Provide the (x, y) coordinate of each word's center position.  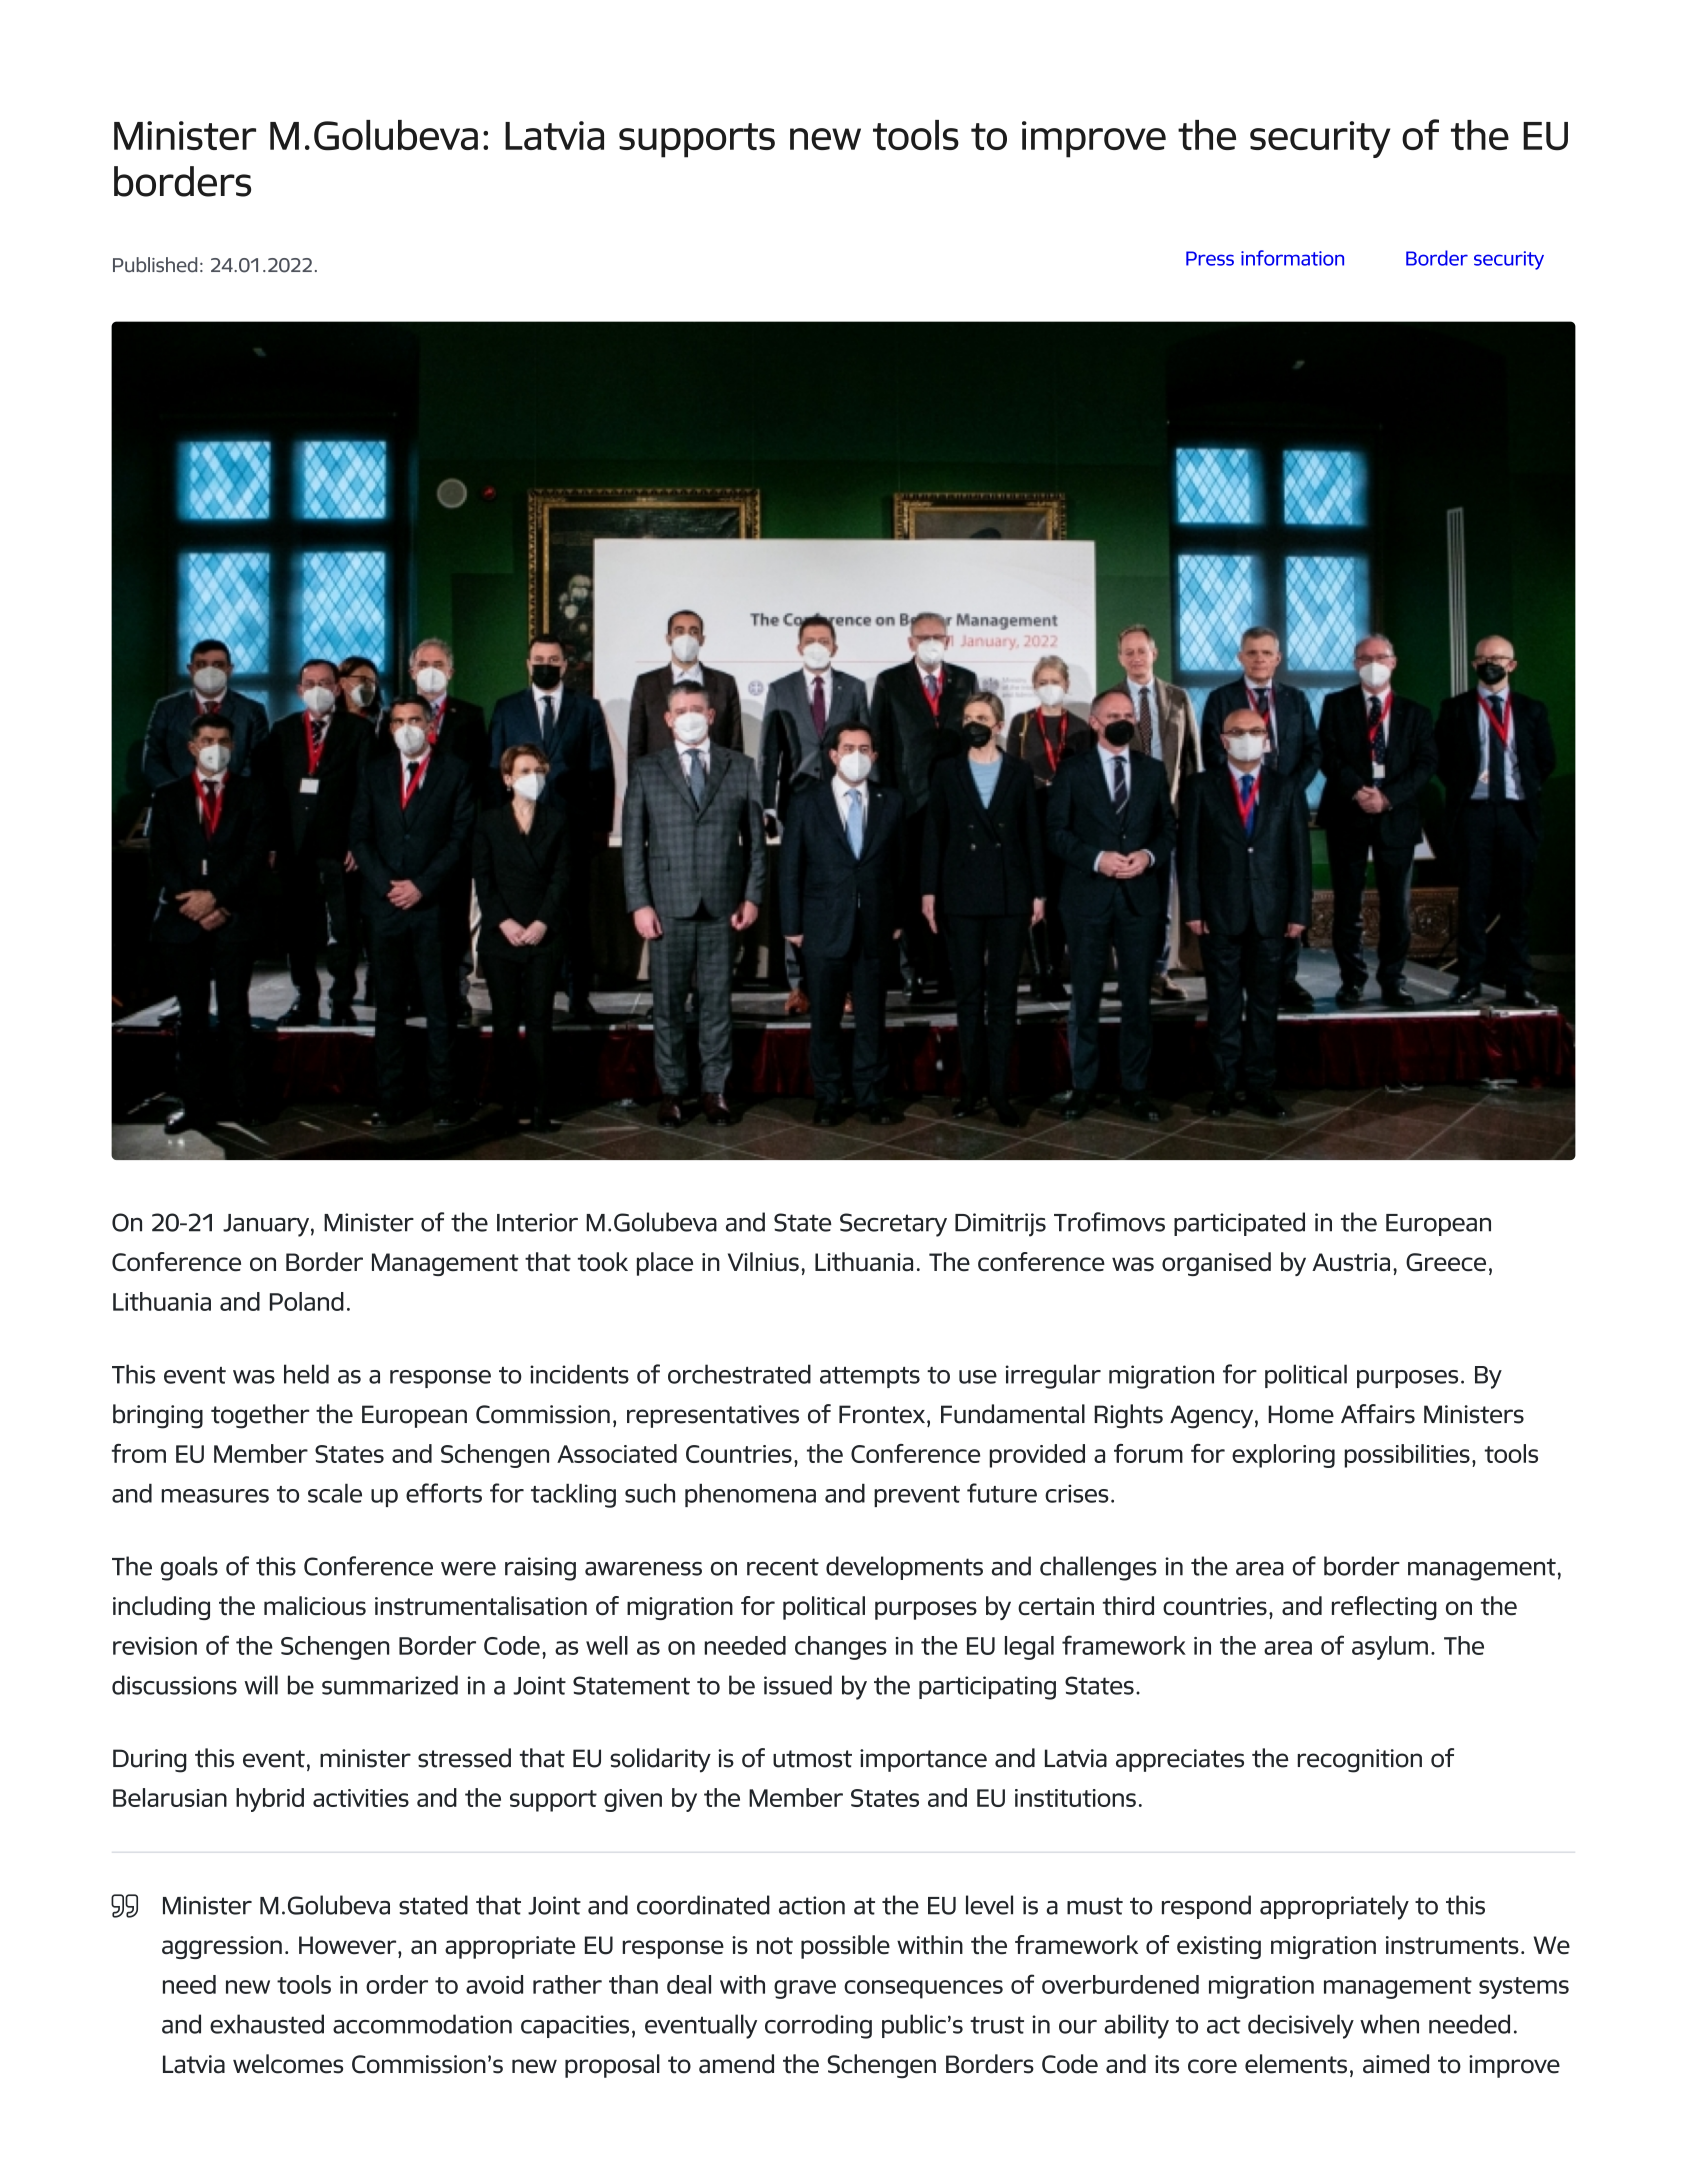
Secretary (893, 1225)
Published (155, 265)
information (1292, 258)
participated (1239, 1224)
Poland (307, 1301)
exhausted (267, 2024)
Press (1210, 258)
